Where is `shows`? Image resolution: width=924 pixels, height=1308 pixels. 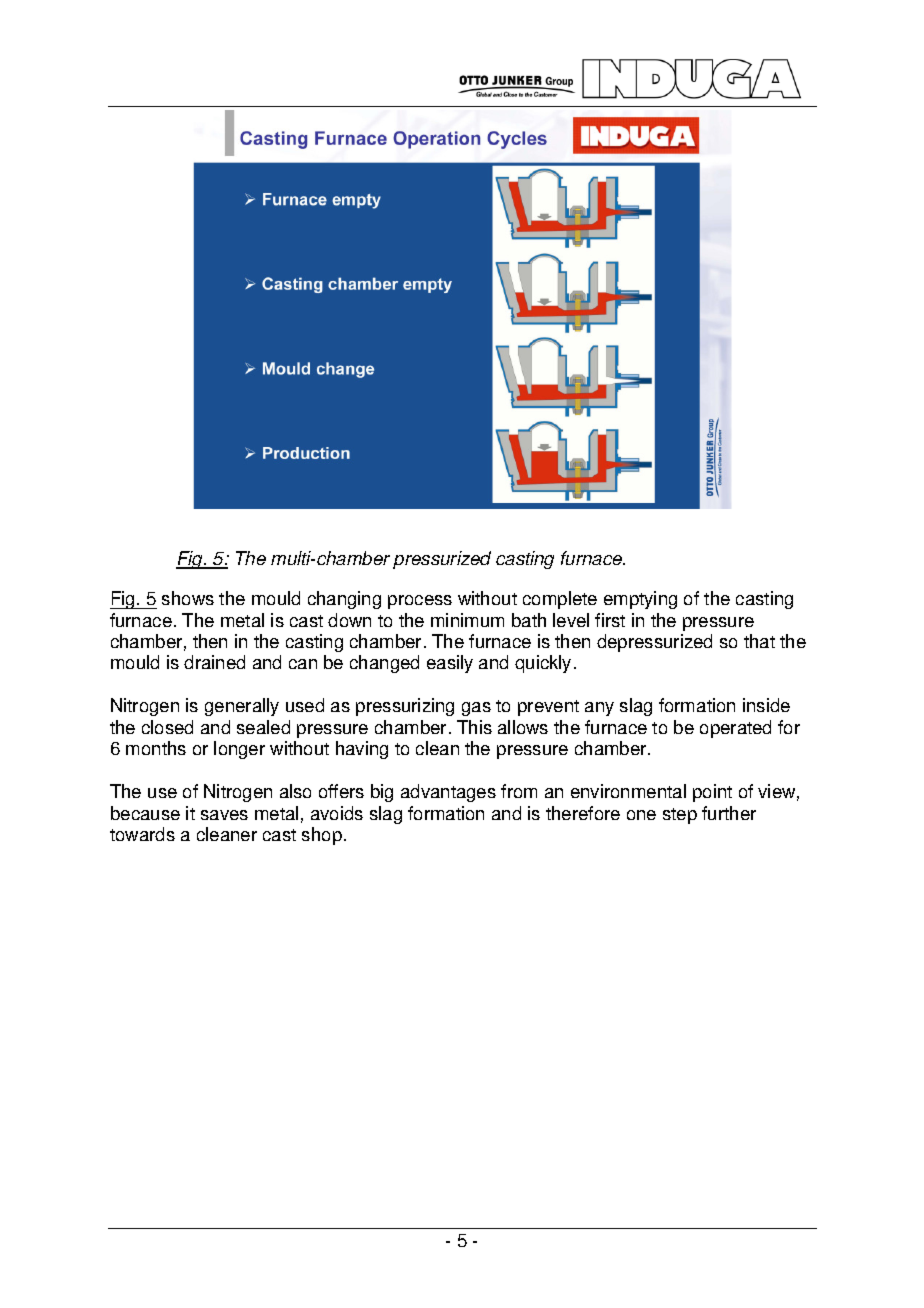 shows is located at coordinates (188, 598).
